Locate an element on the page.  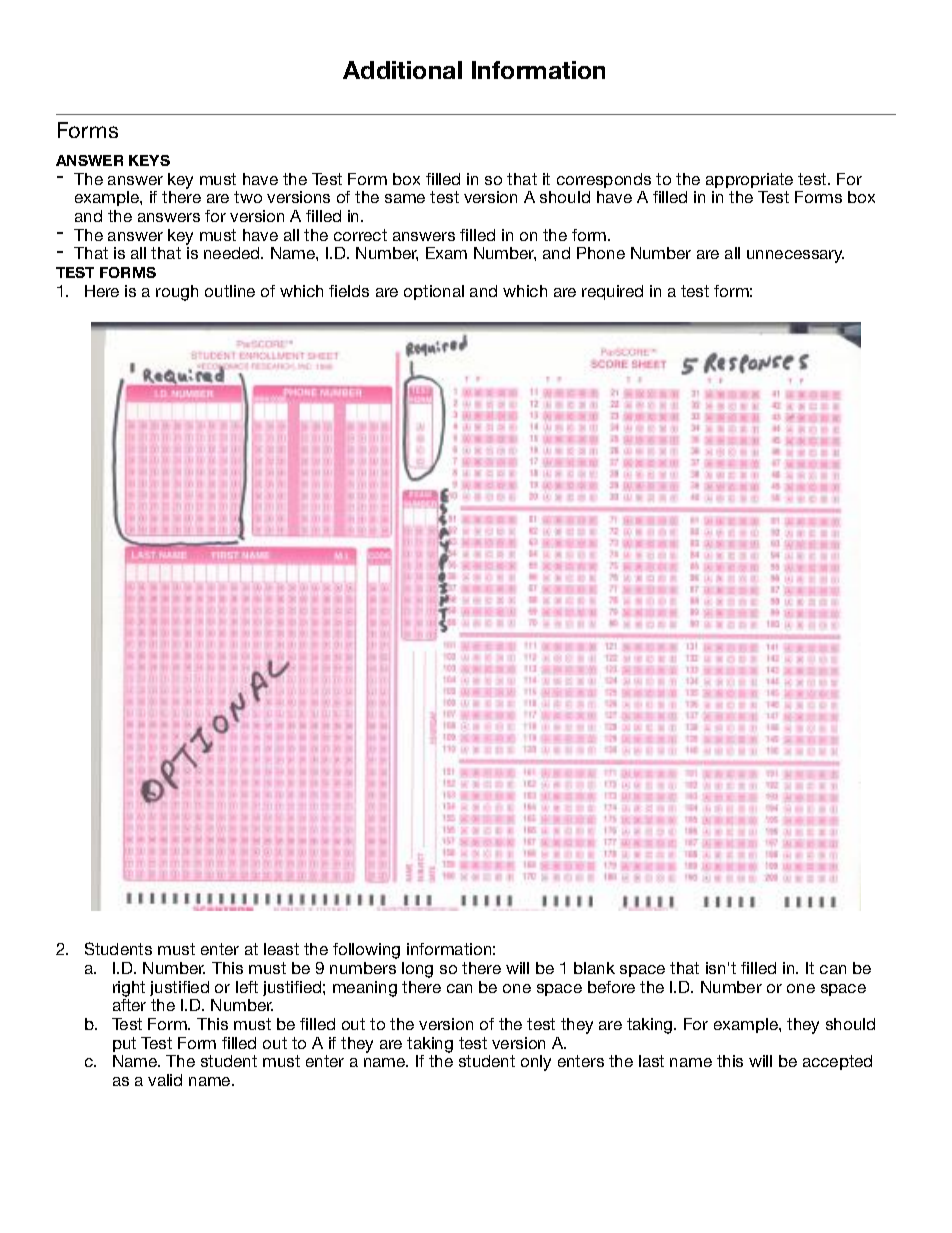
least is located at coordinates (281, 949).
